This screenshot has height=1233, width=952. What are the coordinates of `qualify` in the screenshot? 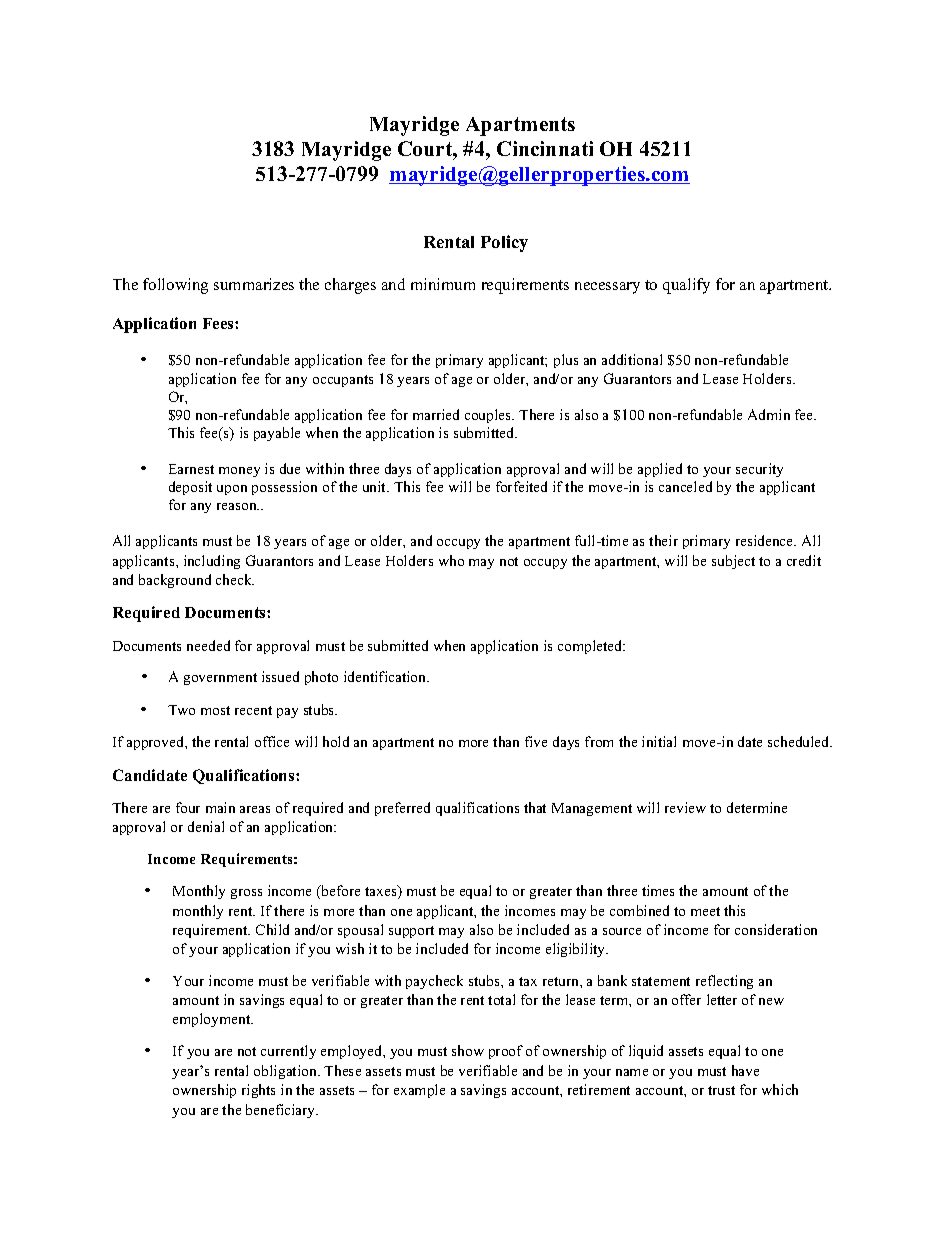 It's located at (686, 286).
